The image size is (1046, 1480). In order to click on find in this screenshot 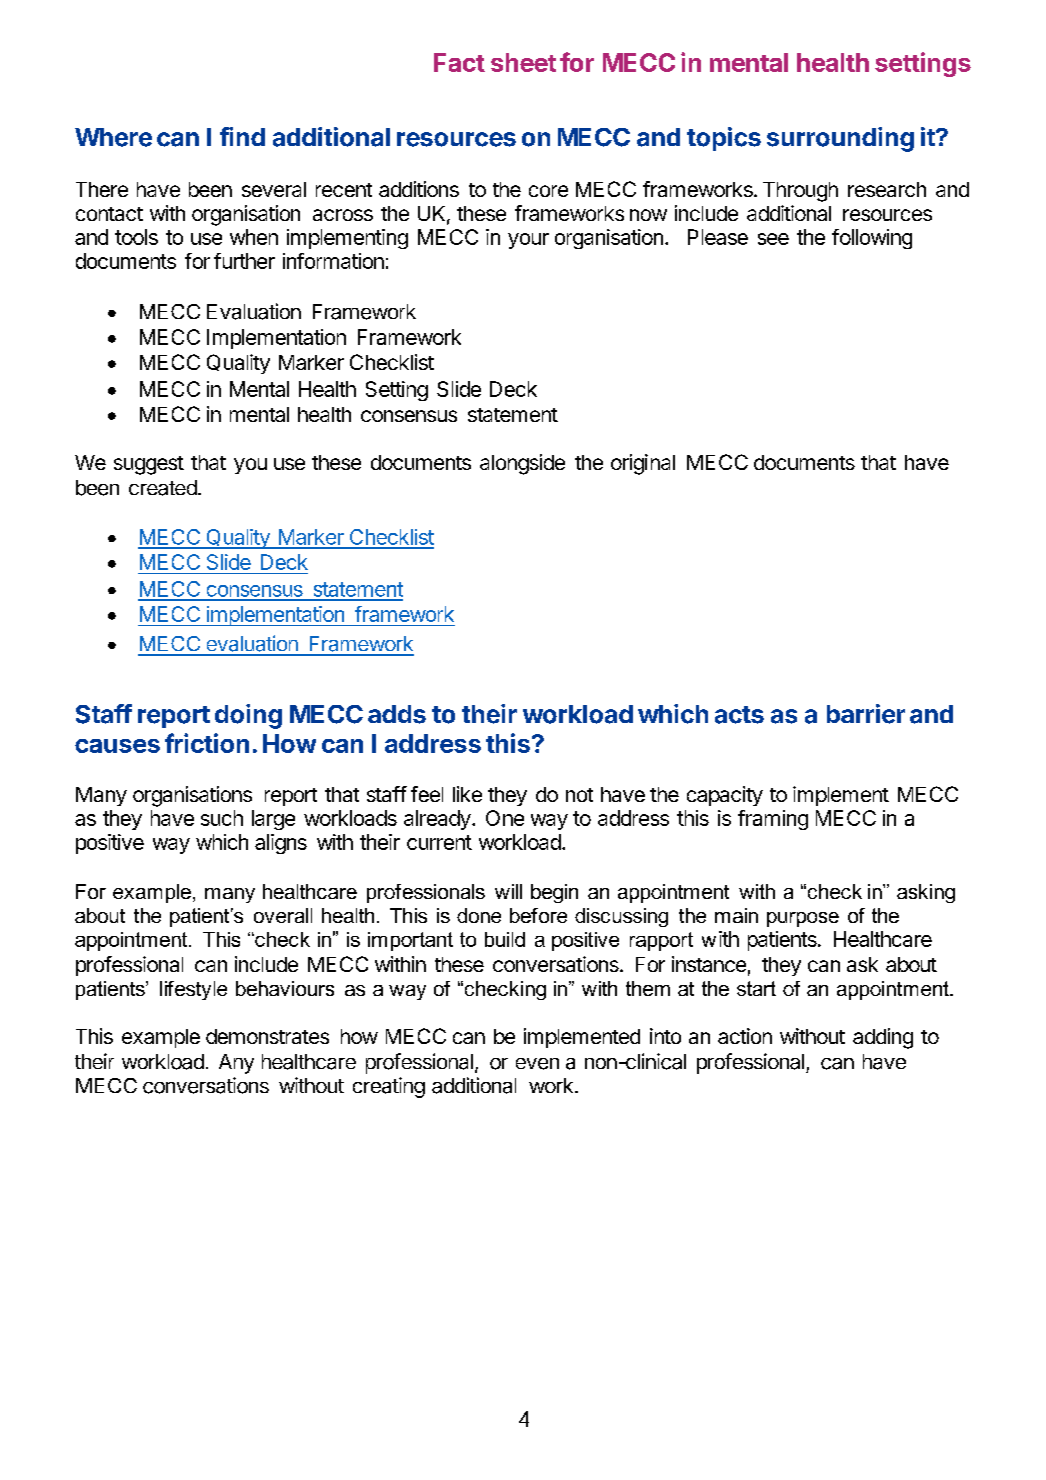, I will do `click(242, 136)`.
